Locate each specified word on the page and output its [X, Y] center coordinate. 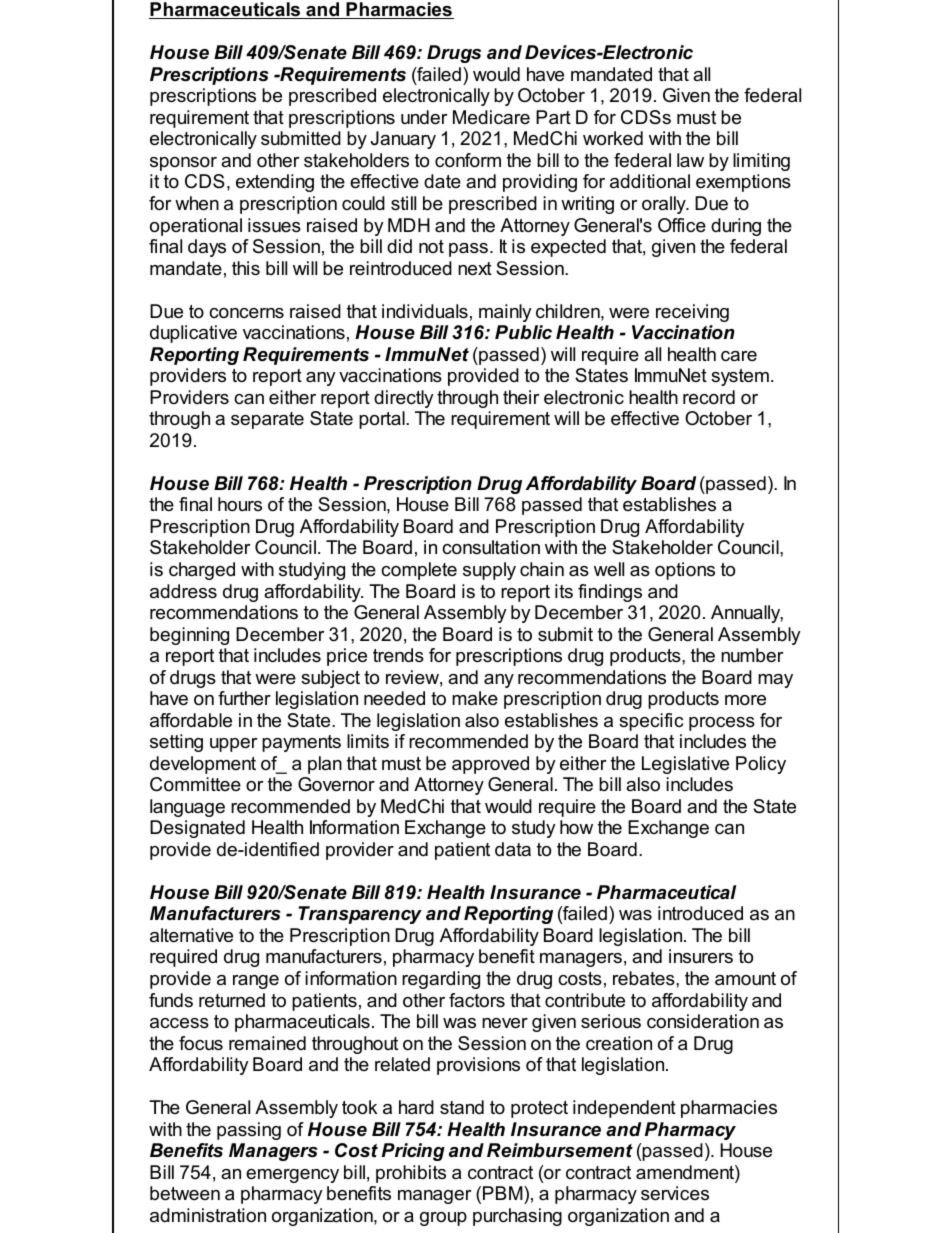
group [443, 1219]
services [675, 1193]
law [690, 160]
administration [208, 1215]
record [709, 397]
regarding [441, 980]
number [752, 655]
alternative [191, 935]
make [475, 698]
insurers [701, 956]
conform [468, 160]
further [244, 698]
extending [275, 183]
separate [267, 420]
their [521, 397]
